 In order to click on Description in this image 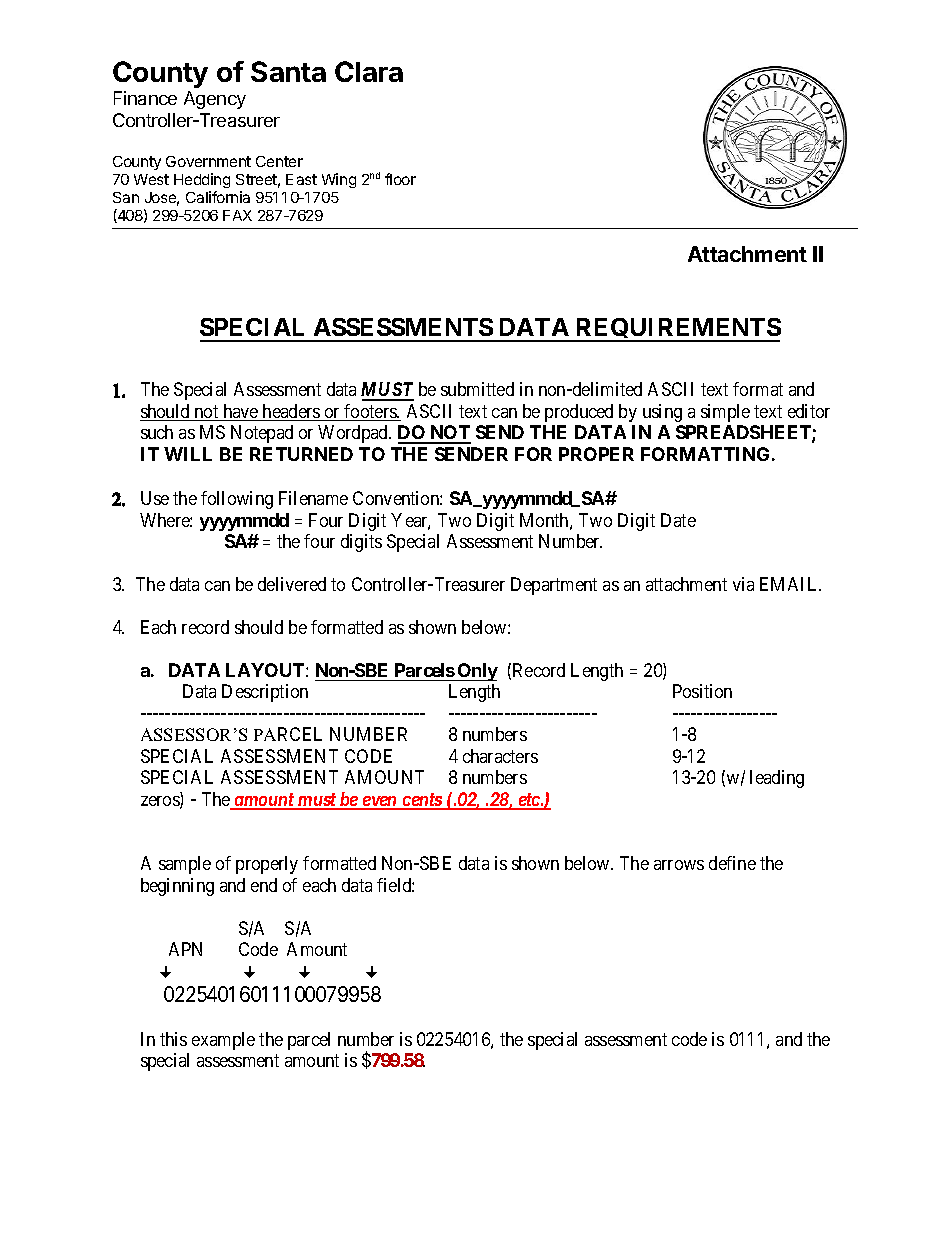, I will do `click(265, 693)`.
